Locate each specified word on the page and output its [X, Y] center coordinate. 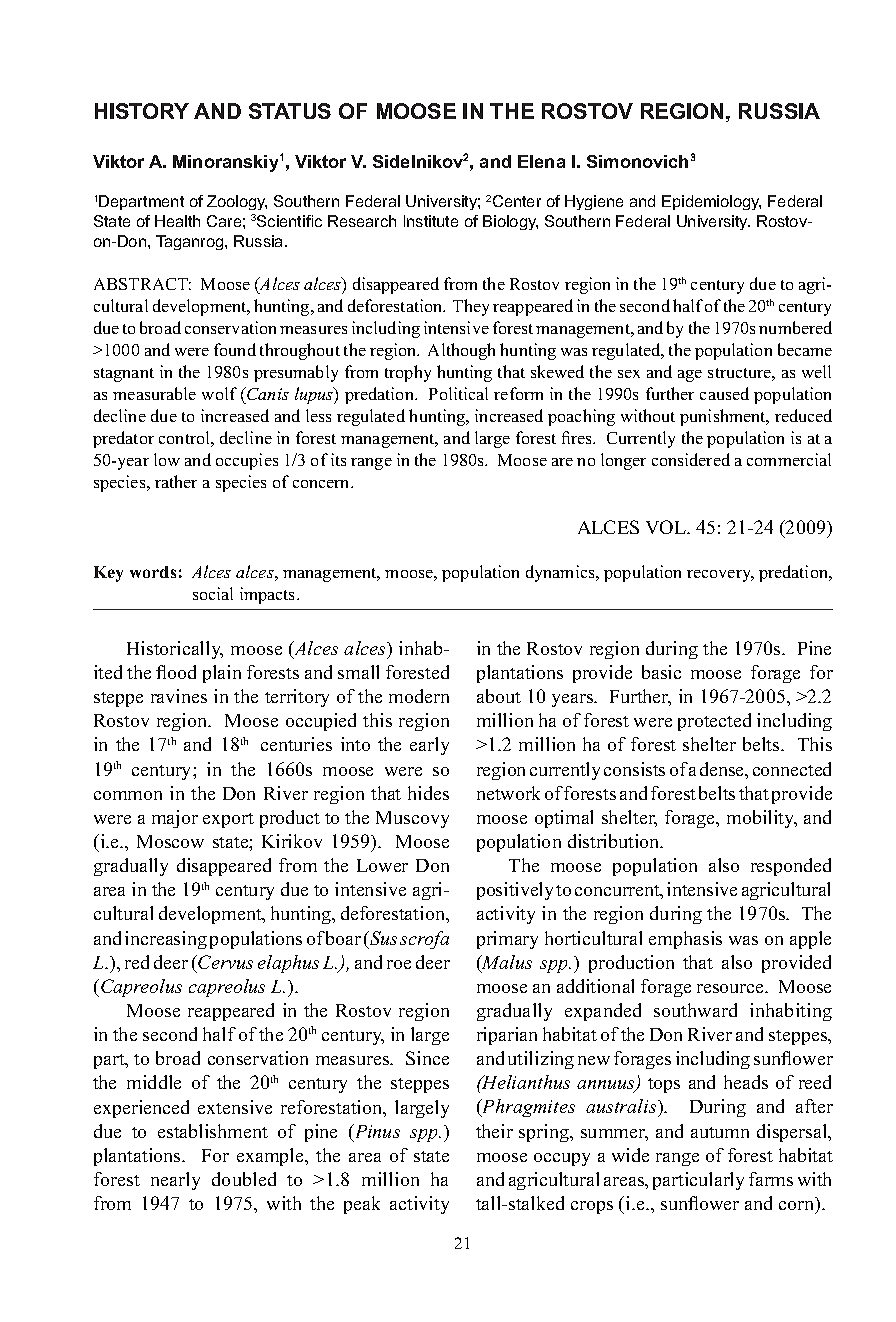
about [499, 696]
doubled [244, 1179]
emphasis [685, 940]
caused [724, 393]
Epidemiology [711, 202]
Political [458, 393]
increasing [166, 940]
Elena [541, 161]
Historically [175, 650]
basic [661, 672]
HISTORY [142, 111]
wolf [219, 393]
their [494, 1131]
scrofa [424, 940]
